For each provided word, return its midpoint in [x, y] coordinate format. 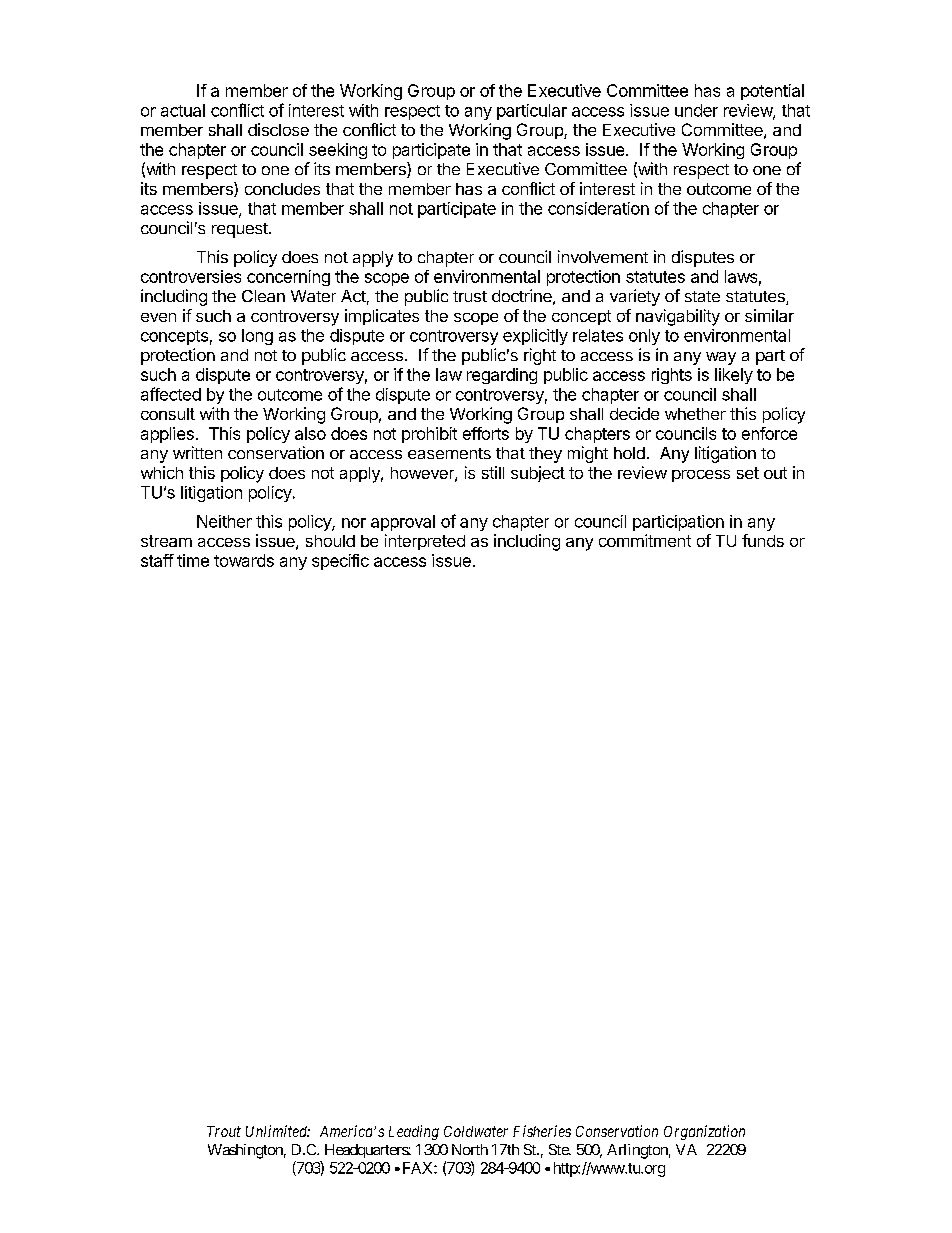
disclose [278, 129]
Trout [224, 1131]
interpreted [425, 542]
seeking [338, 151]
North [470, 1149]
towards [244, 560]
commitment [645, 540]
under [696, 110]
